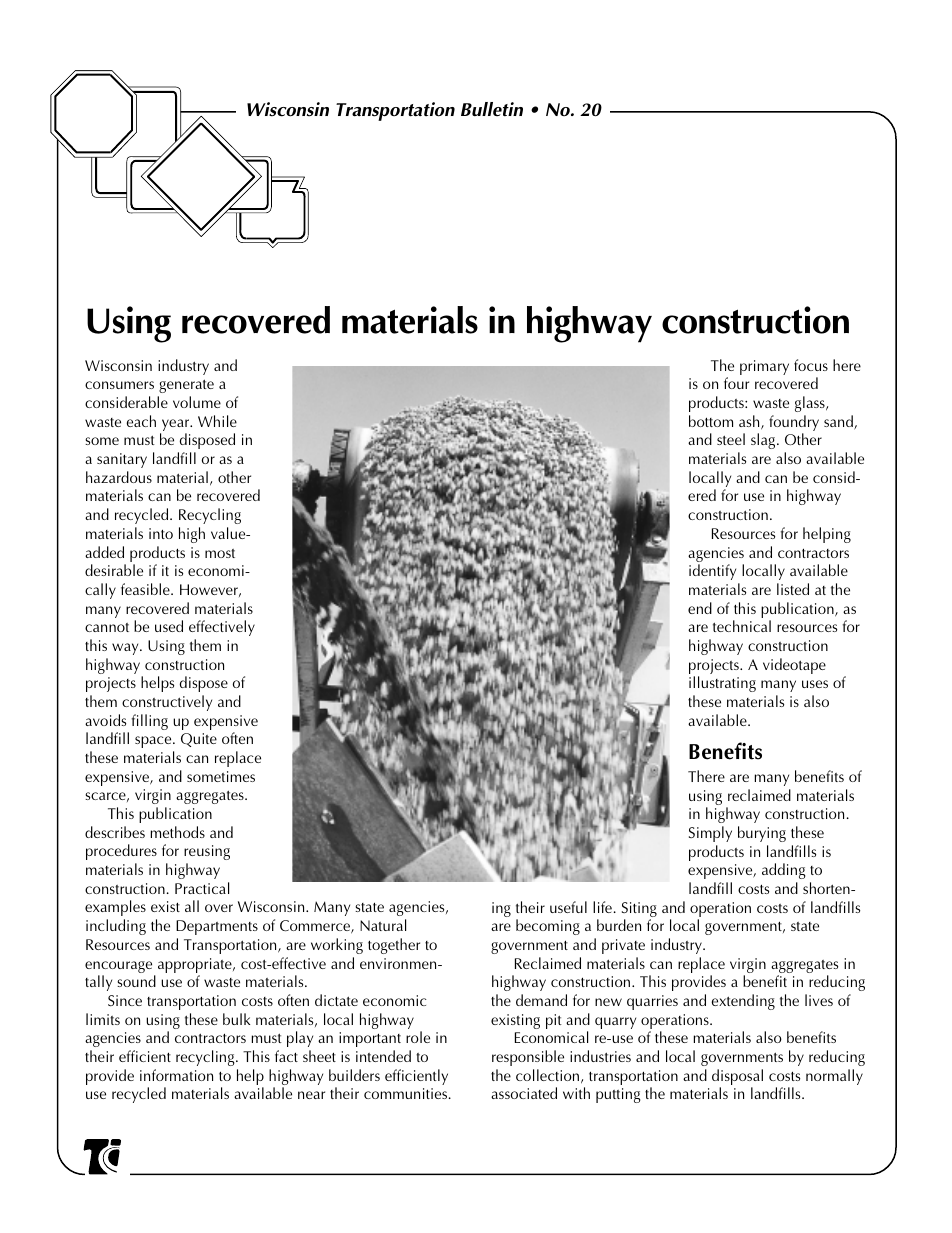 The width and height of the image is (952, 1233). What do you see at coordinates (737, 1078) in the image?
I see `disposal` at bounding box center [737, 1078].
